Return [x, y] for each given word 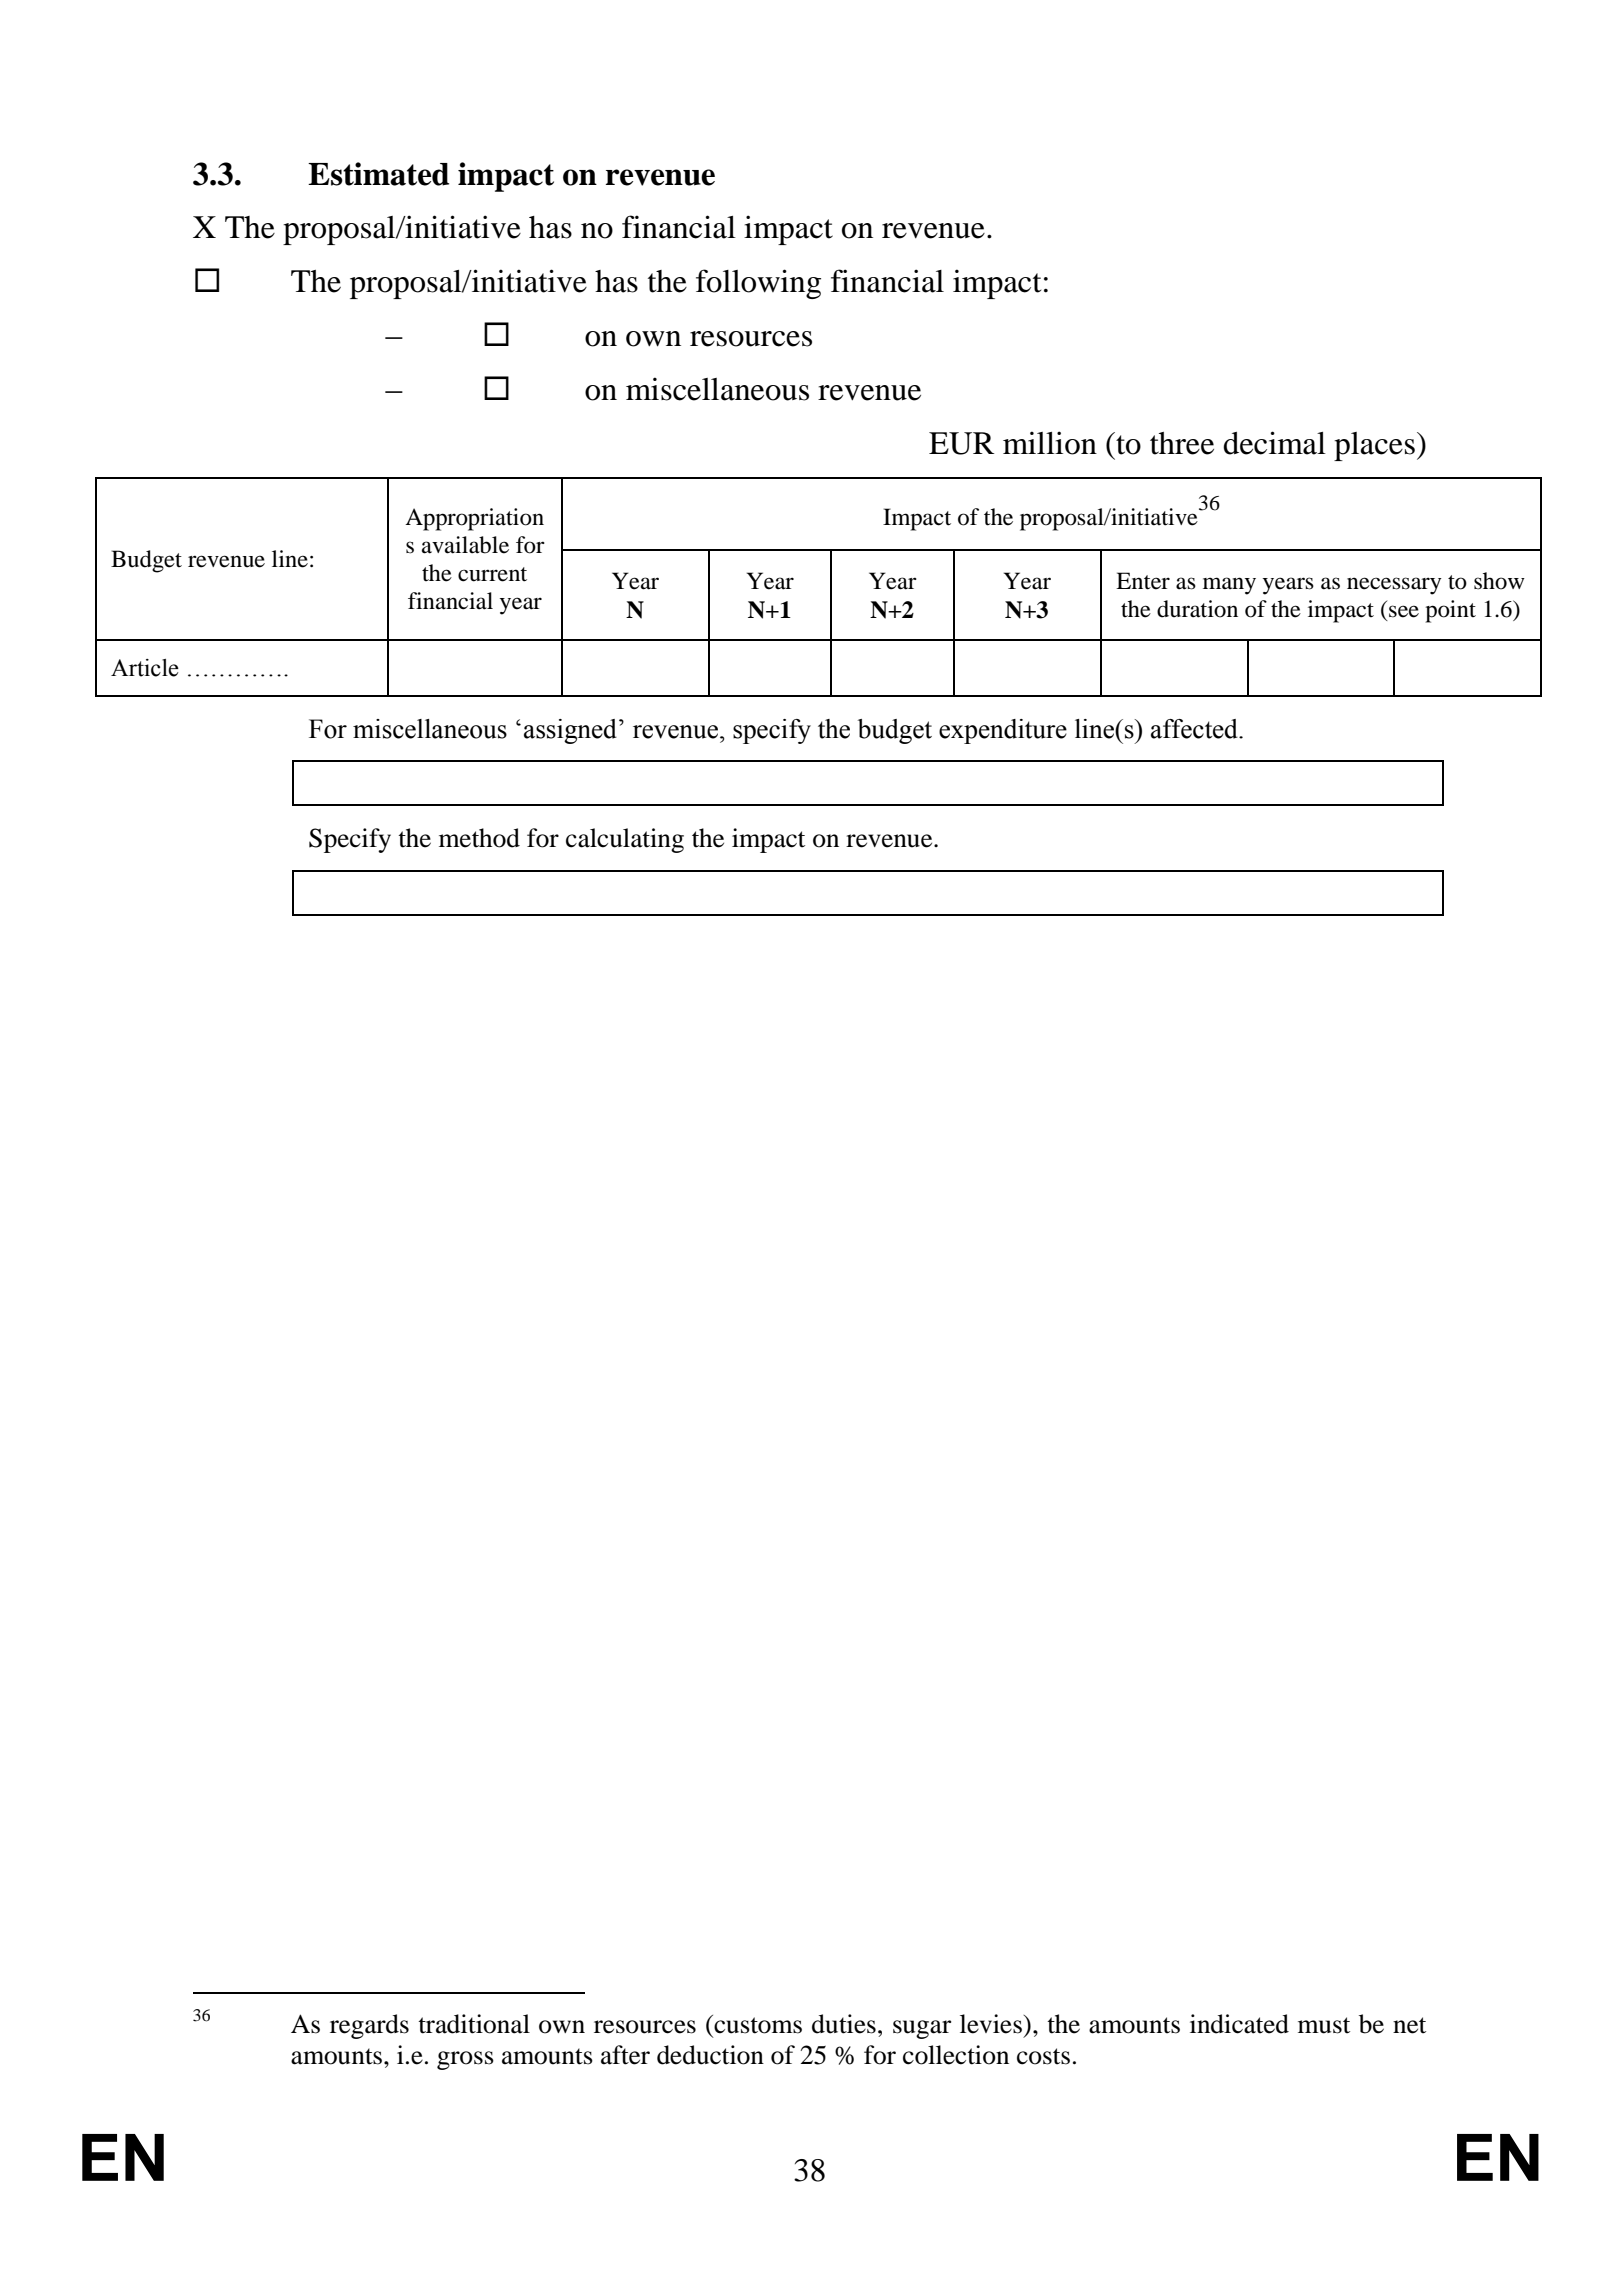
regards [369, 2026]
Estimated [378, 174]
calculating [625, 840]
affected [1195, 729]
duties [844, 2024]
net [1409, 2025]
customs [757, 2024]
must [1324, 2025]
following [758, 284]
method [479, 838]
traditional [474, 2024]
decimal [1274, 443]
